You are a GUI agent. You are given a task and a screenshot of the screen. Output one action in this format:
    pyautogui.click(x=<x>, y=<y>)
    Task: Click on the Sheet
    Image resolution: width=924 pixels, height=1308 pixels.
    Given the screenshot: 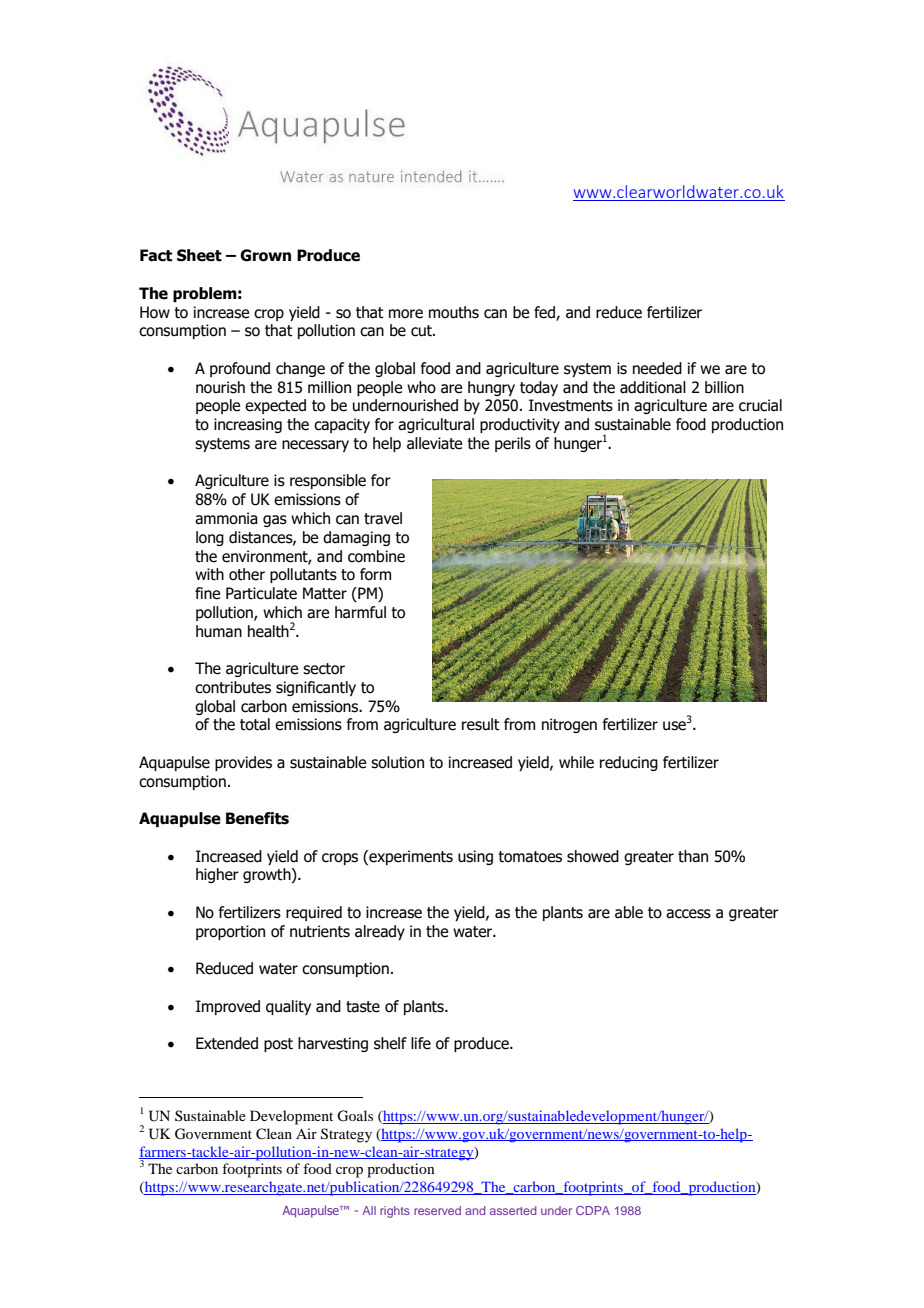 What is the action you would take?
    pyautogui.click(x=199, y=255)
